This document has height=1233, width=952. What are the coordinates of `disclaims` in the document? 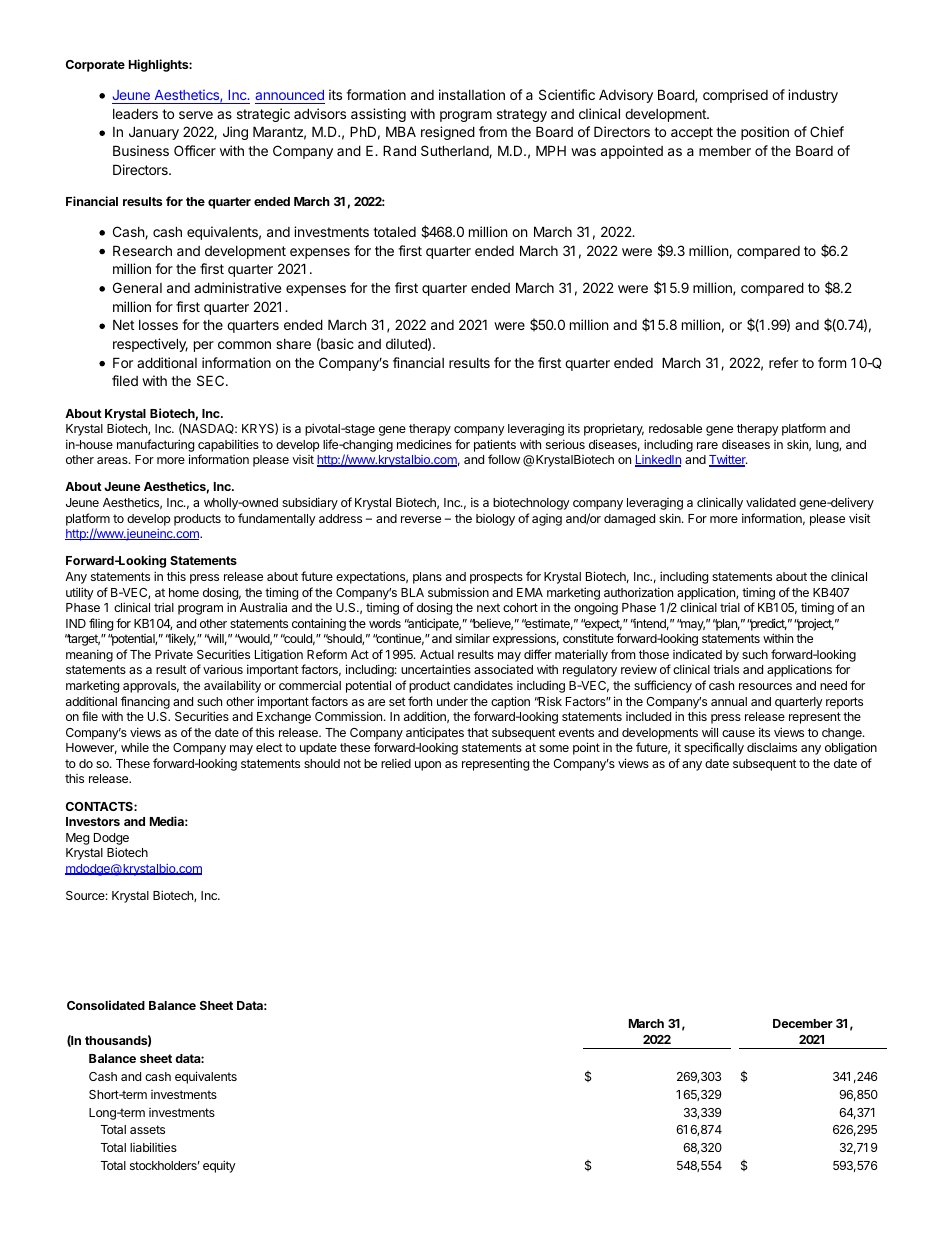 It's located at (772, 747).
